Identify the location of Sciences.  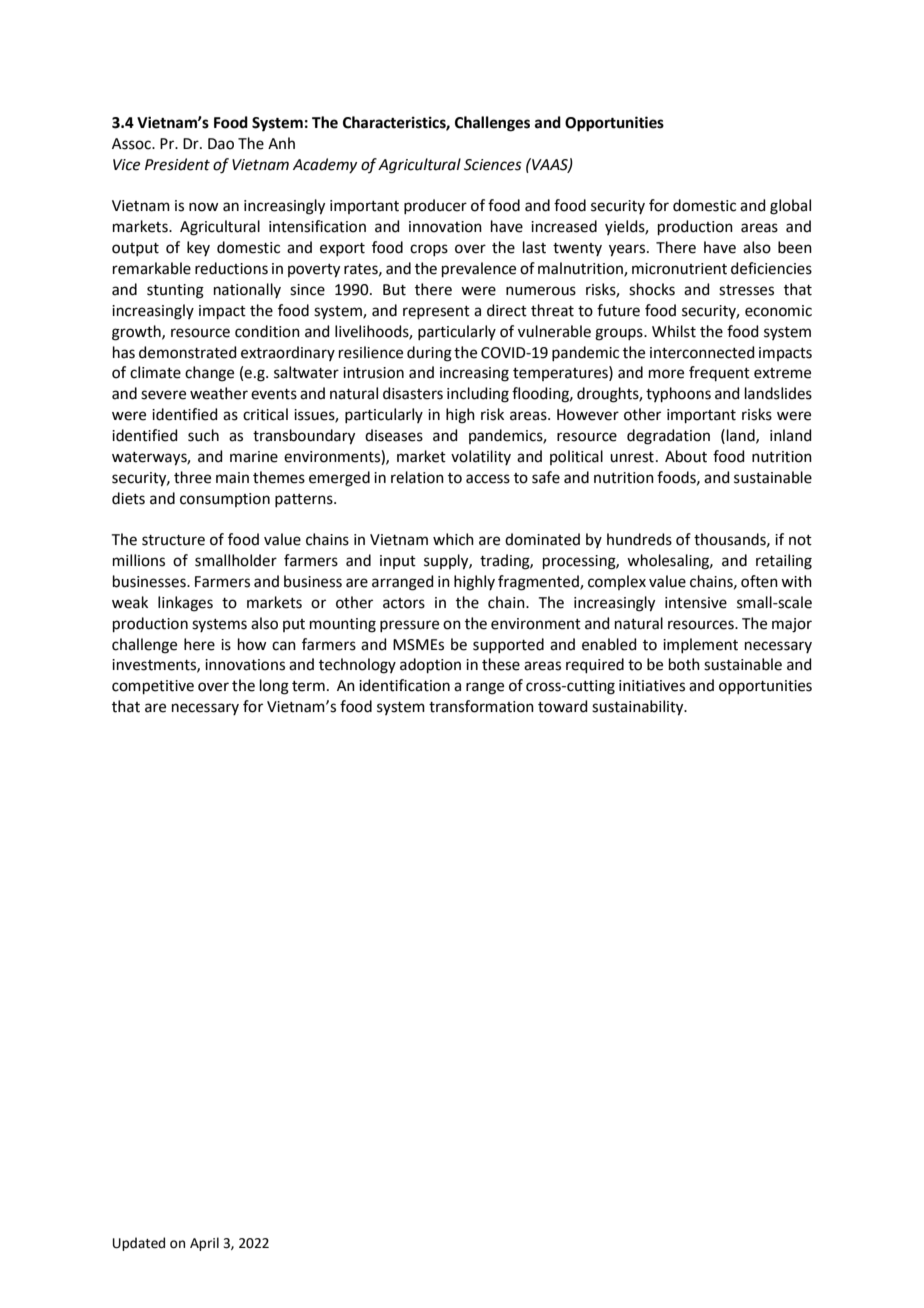
(493, 165).
